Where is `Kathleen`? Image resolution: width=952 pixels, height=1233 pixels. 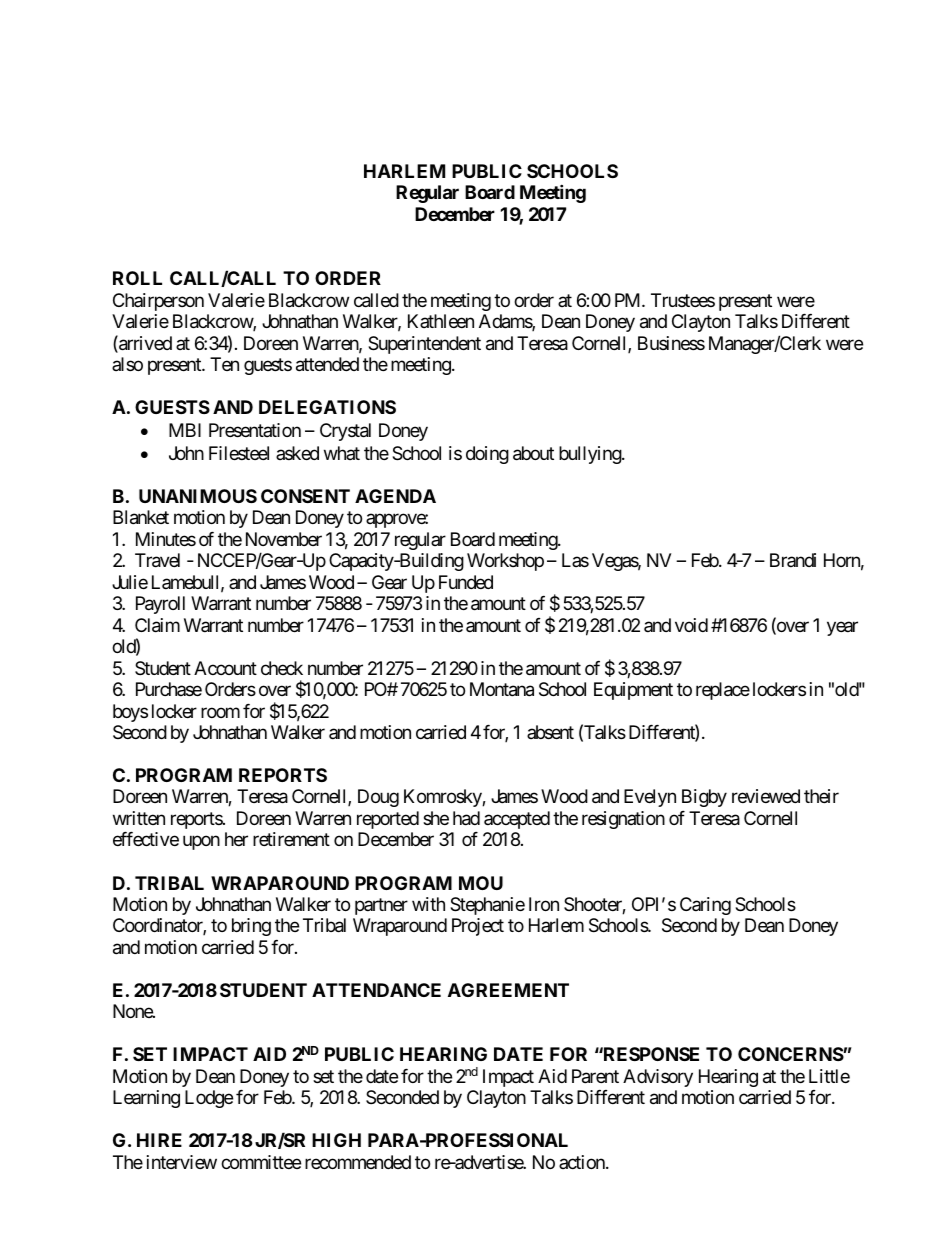
Kathleen is located at coordinates (441, 321).
